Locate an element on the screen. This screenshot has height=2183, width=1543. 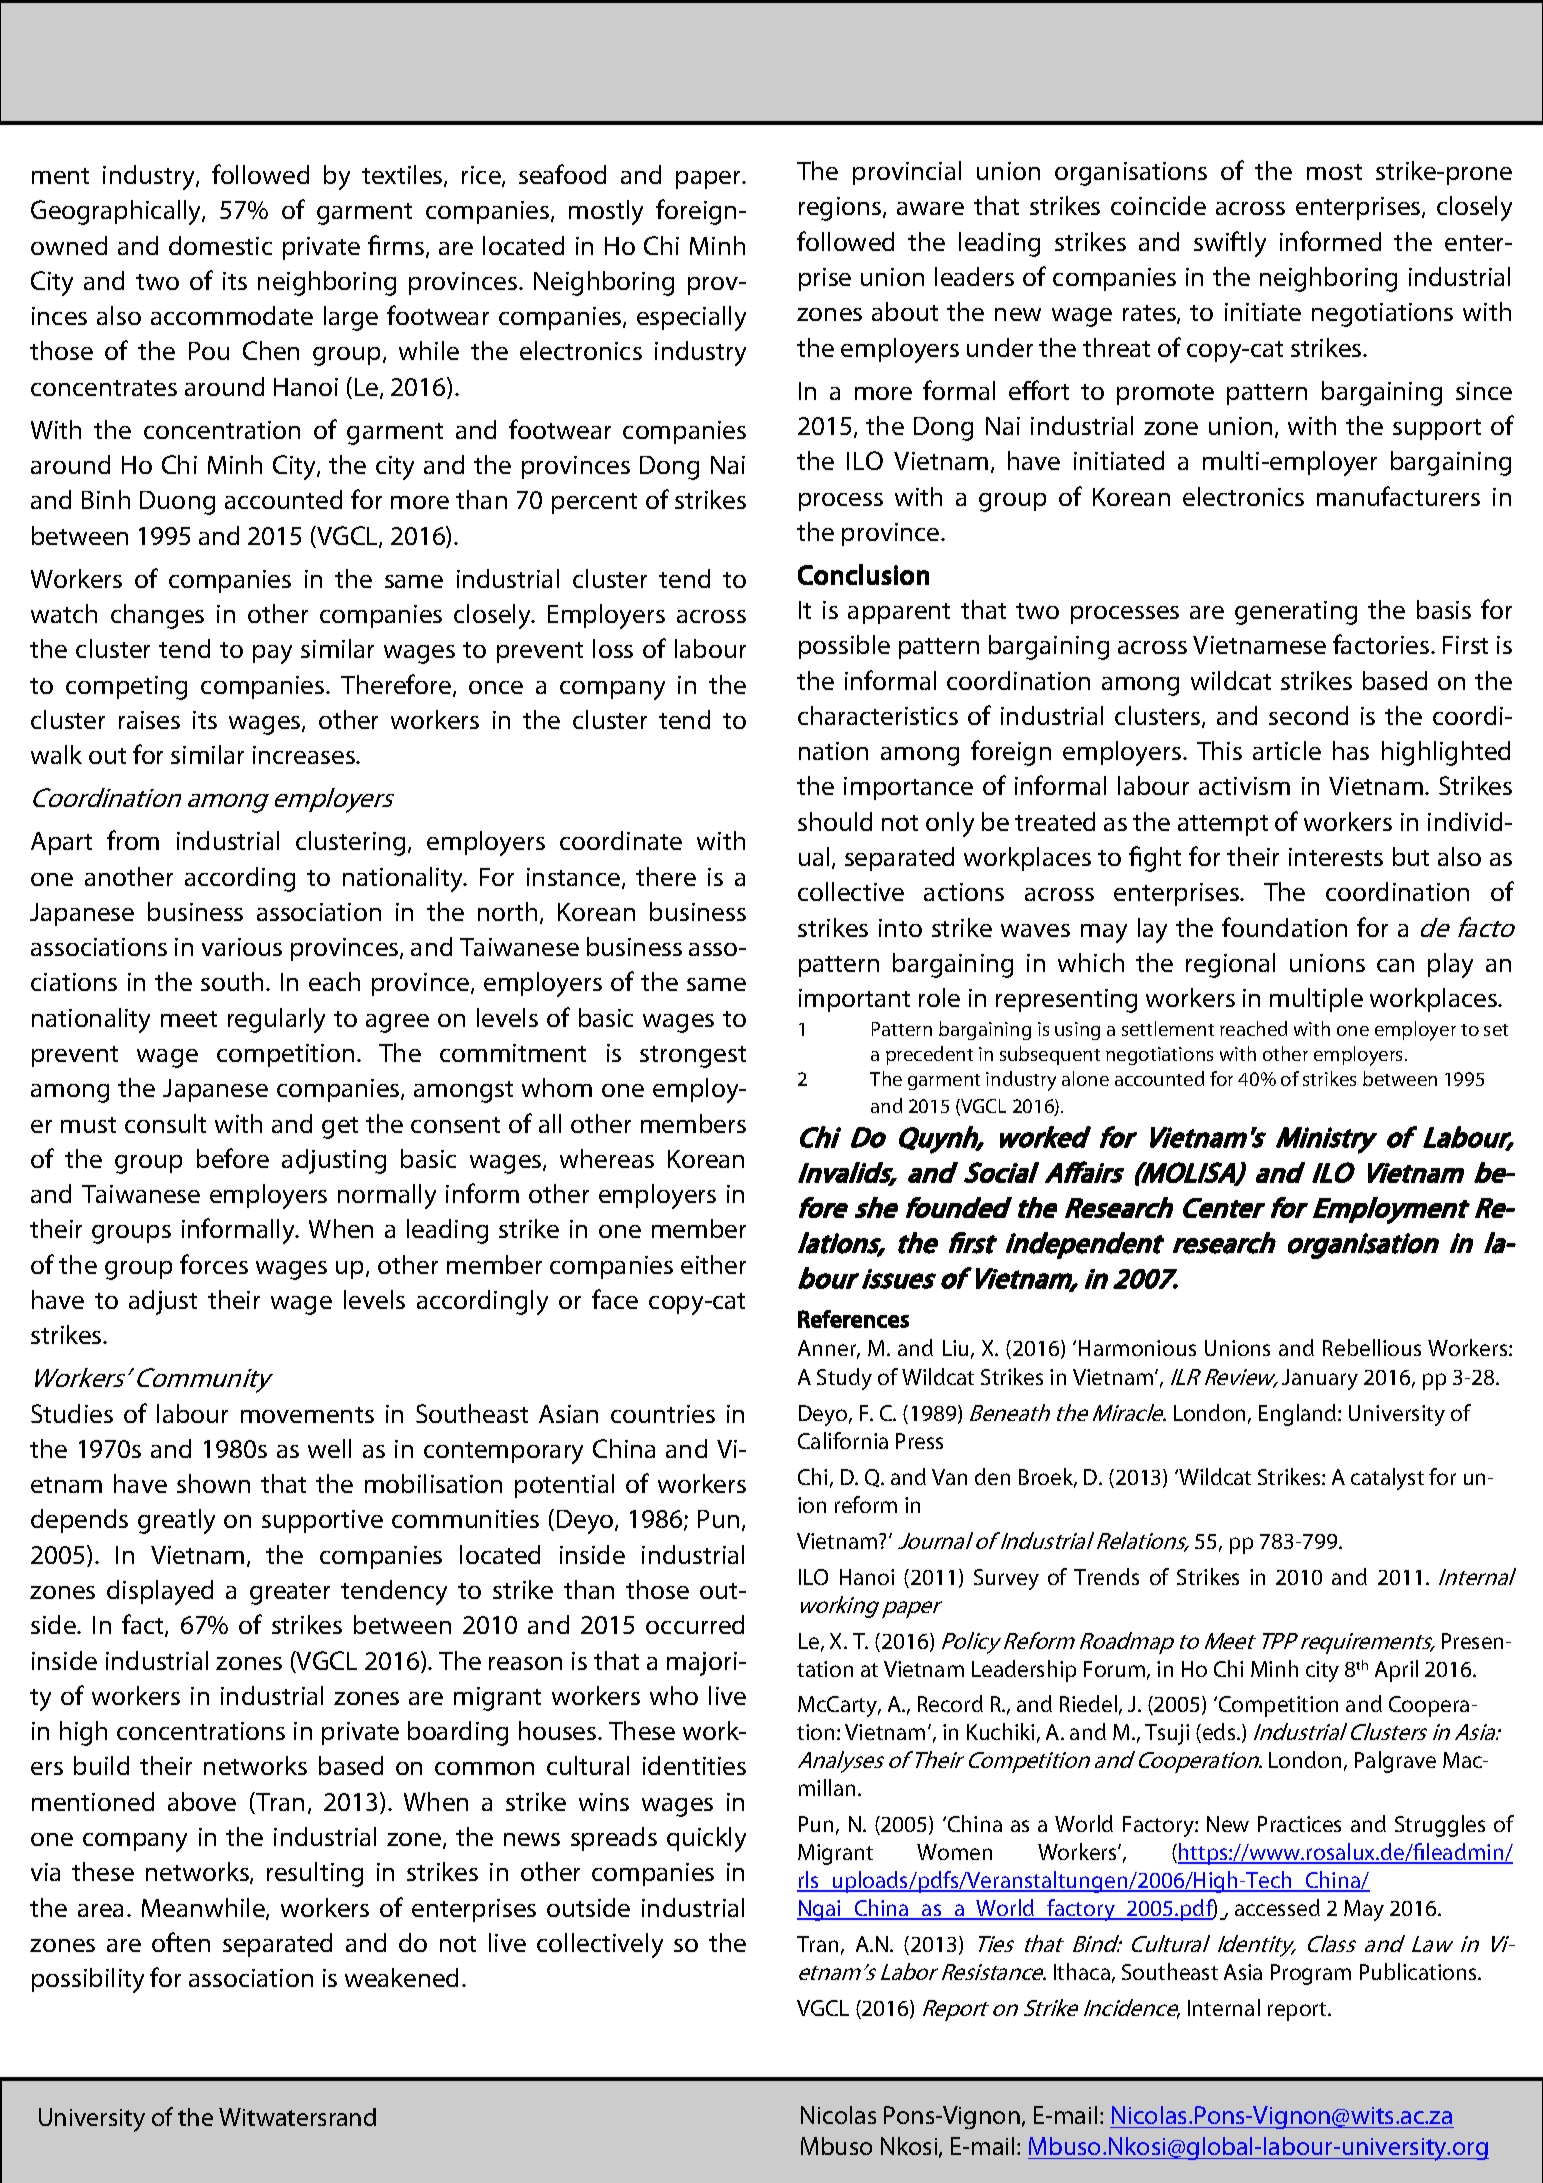
quickly is located at coordinates (706, 1839).
